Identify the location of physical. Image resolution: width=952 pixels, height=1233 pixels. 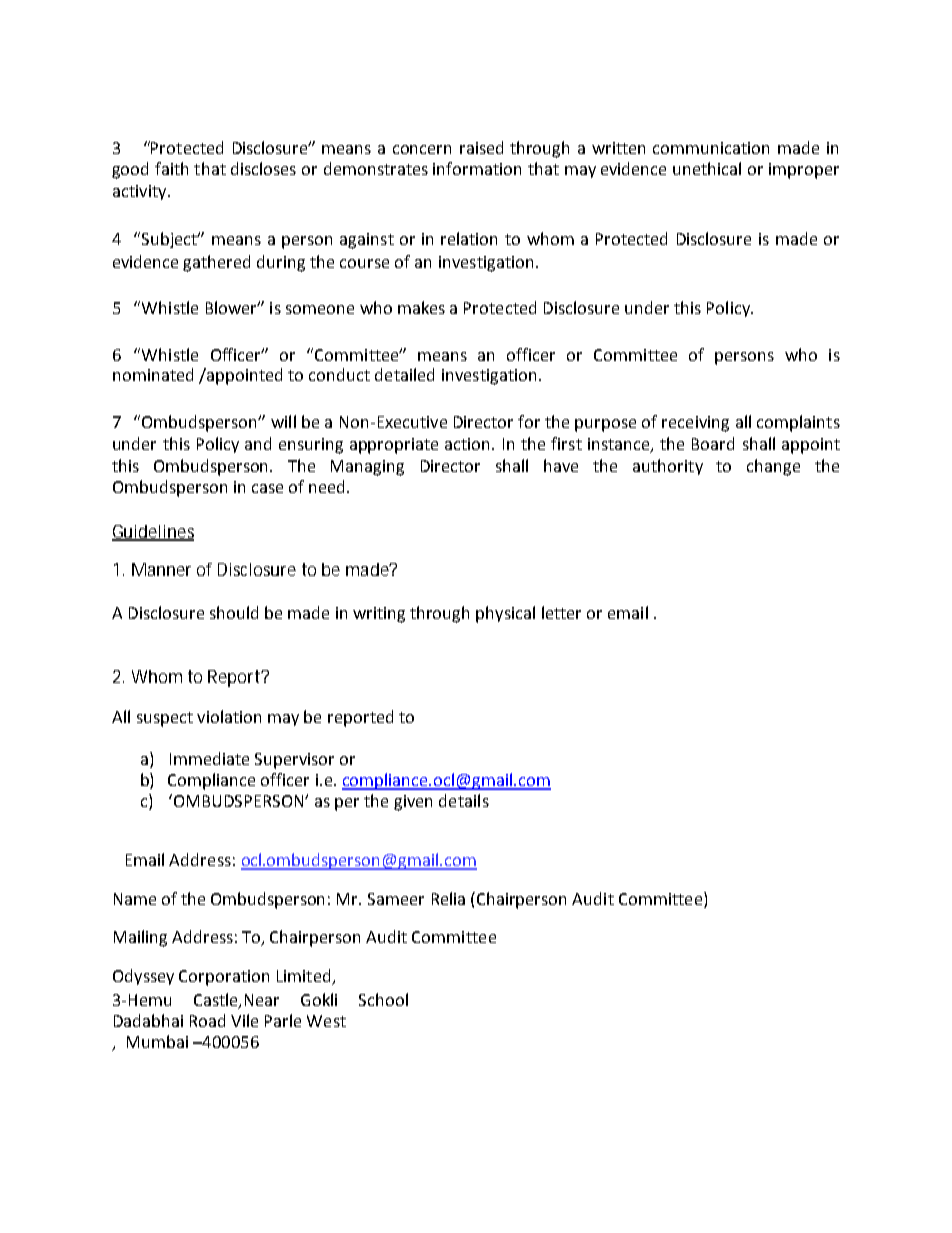
(505, 614).
